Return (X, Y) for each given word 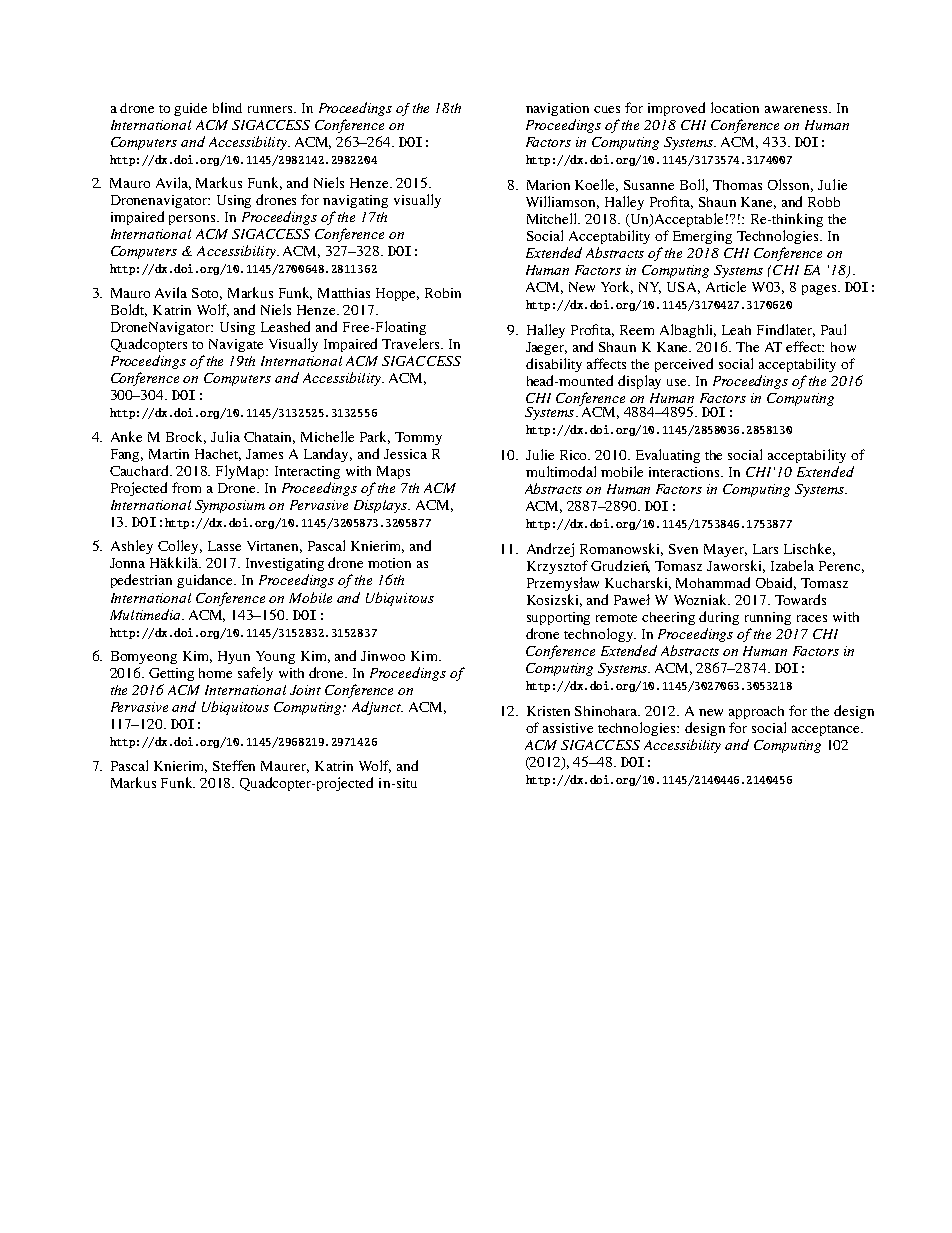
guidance (206, 581)
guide (190, 109)
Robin (443, 293)
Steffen (234, 765)
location (735, 107)
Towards (800, 599)
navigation (557, 109)
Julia (225, 436)
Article (726, 286)
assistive (568, 728)
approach (756, 712)
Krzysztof (557, 567)
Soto (207, 294)
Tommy (418, 438)
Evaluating (668, 456)
